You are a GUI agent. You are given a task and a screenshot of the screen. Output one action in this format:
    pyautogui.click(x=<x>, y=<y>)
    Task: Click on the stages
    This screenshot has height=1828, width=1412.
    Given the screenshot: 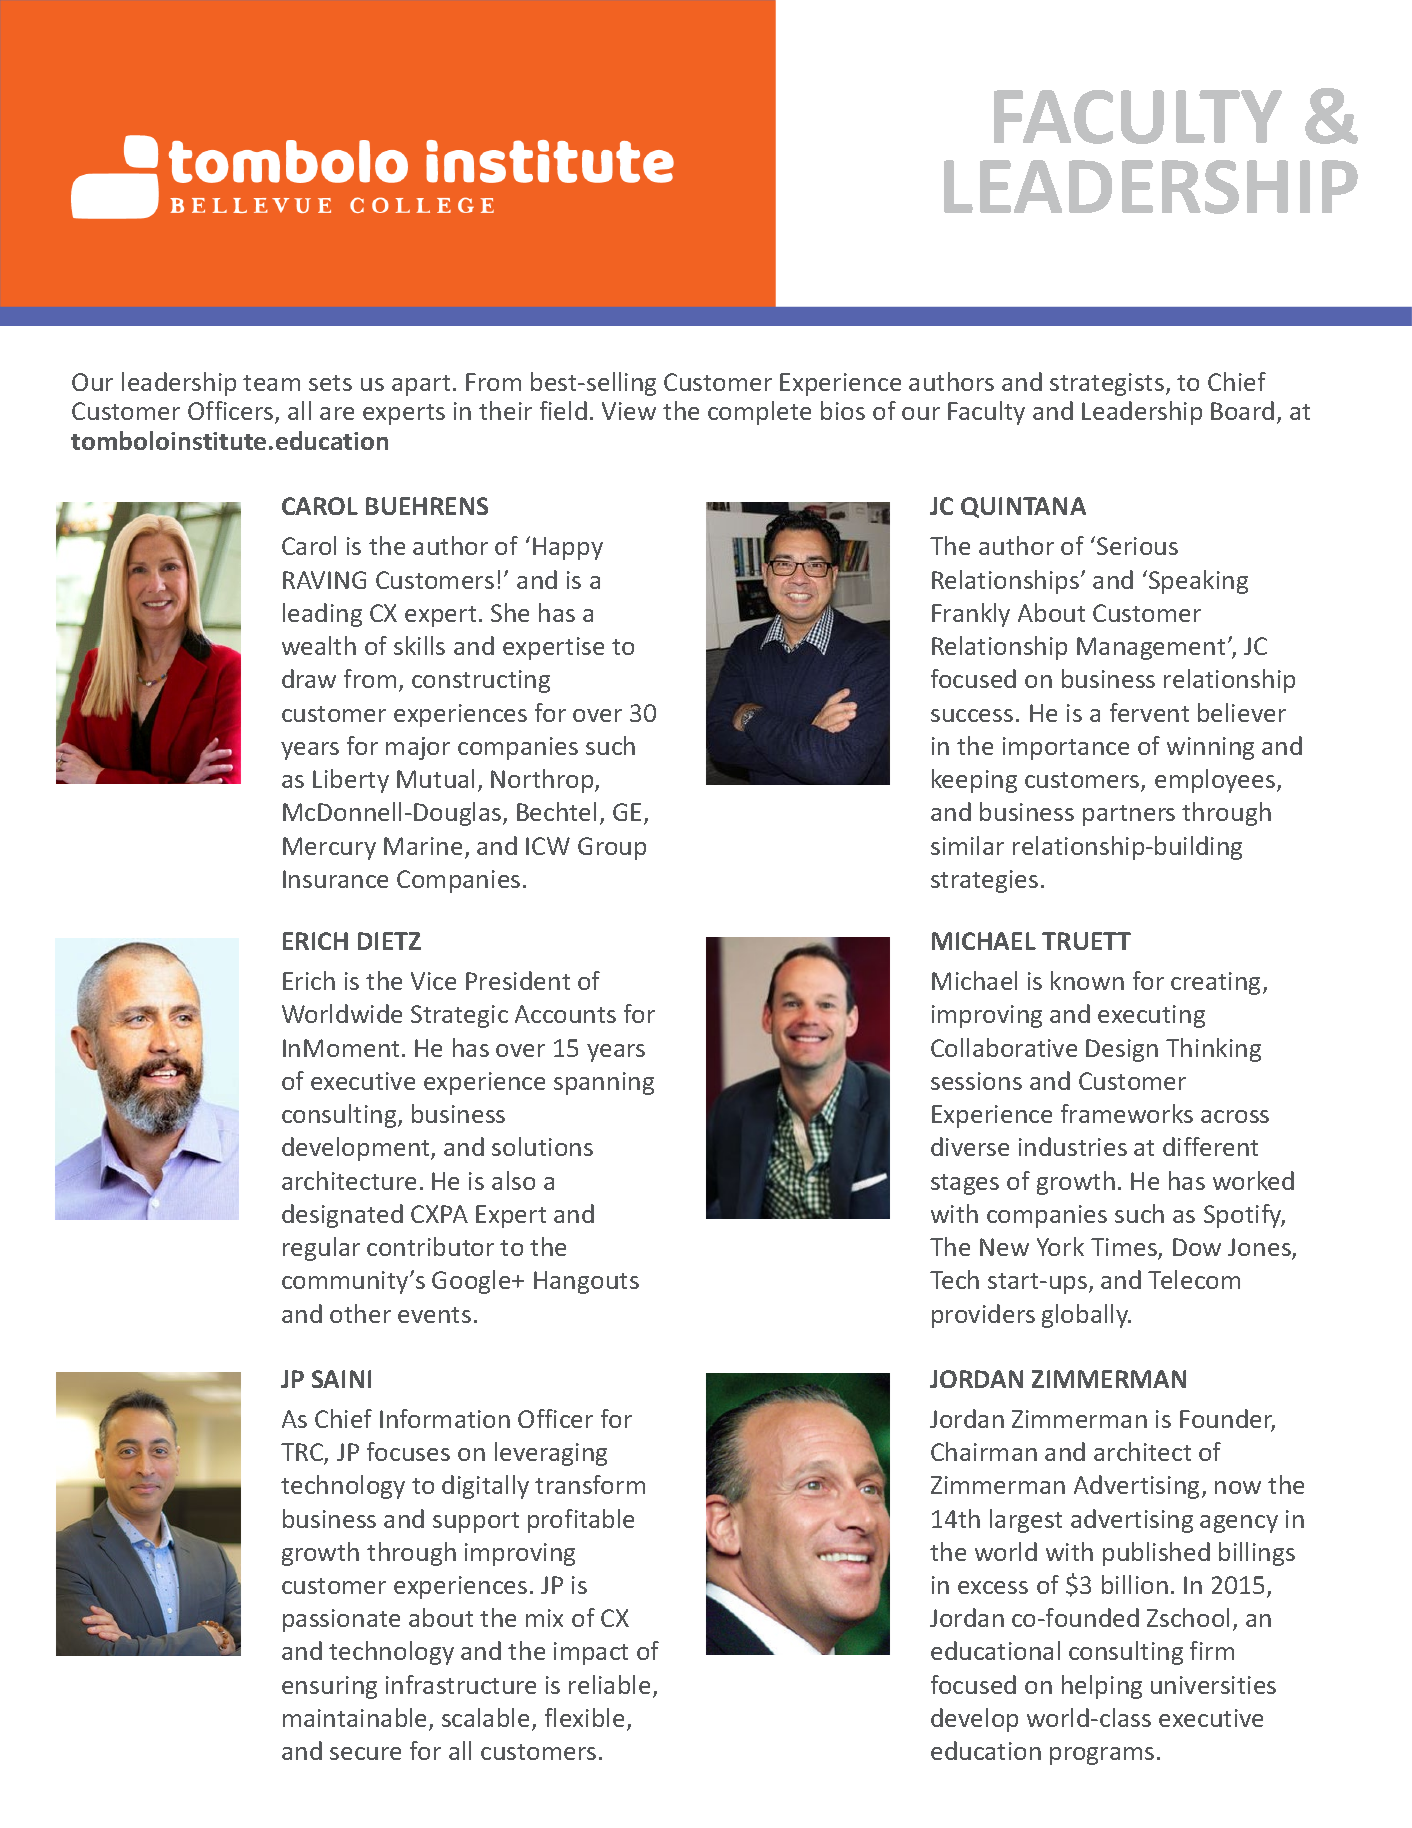 What is the action you would take?
    pyautogui.click(x=965, y=1184)
